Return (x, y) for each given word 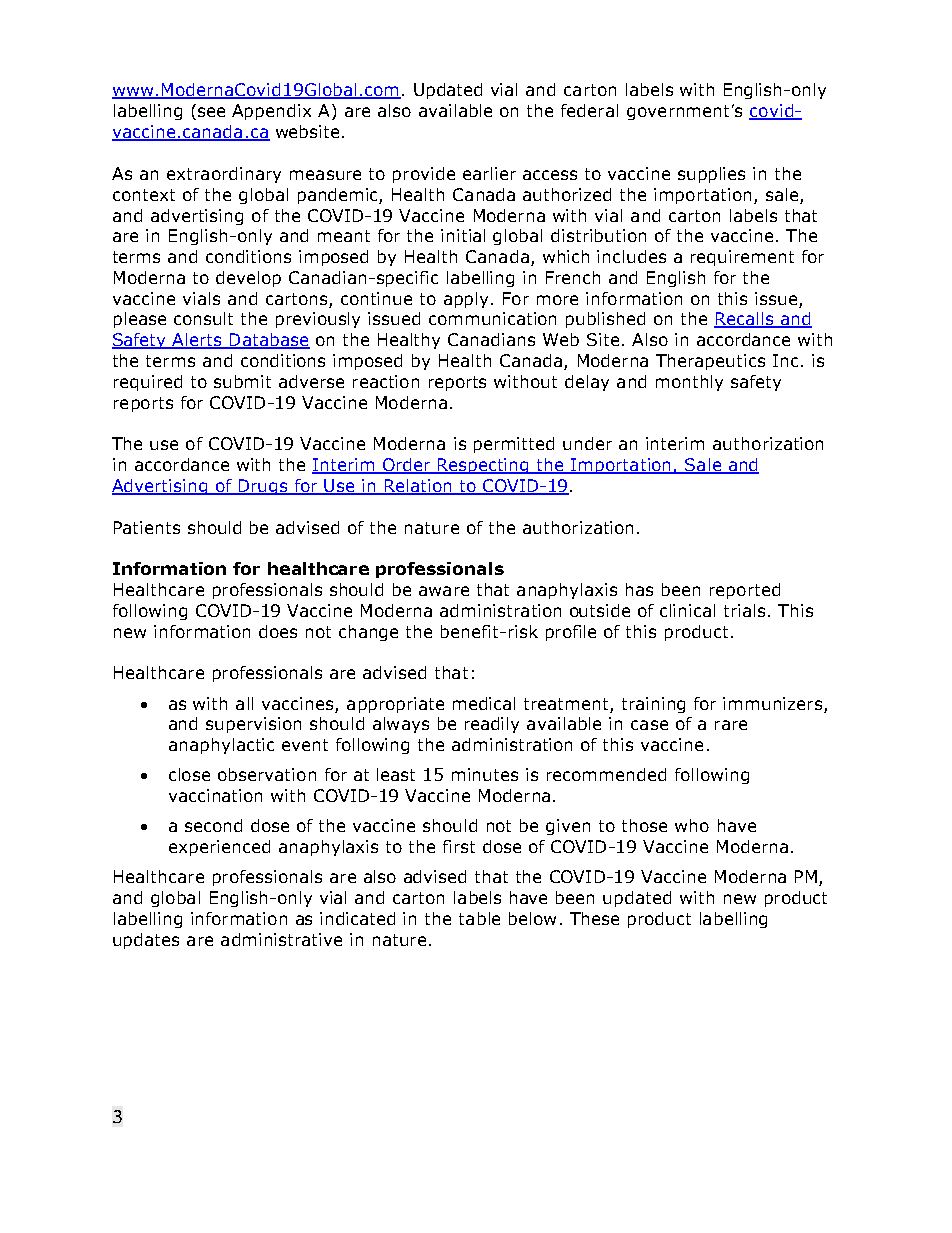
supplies (711, 175)
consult (203, 318)
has (639, 589)
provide (424, 175)
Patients (147, 527)
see (211, 112)
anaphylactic (221, 746)
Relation (418, 487)
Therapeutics (710, 362)
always (401, 725)
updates (146, 941)
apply (468, 300)
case (649, 725)
